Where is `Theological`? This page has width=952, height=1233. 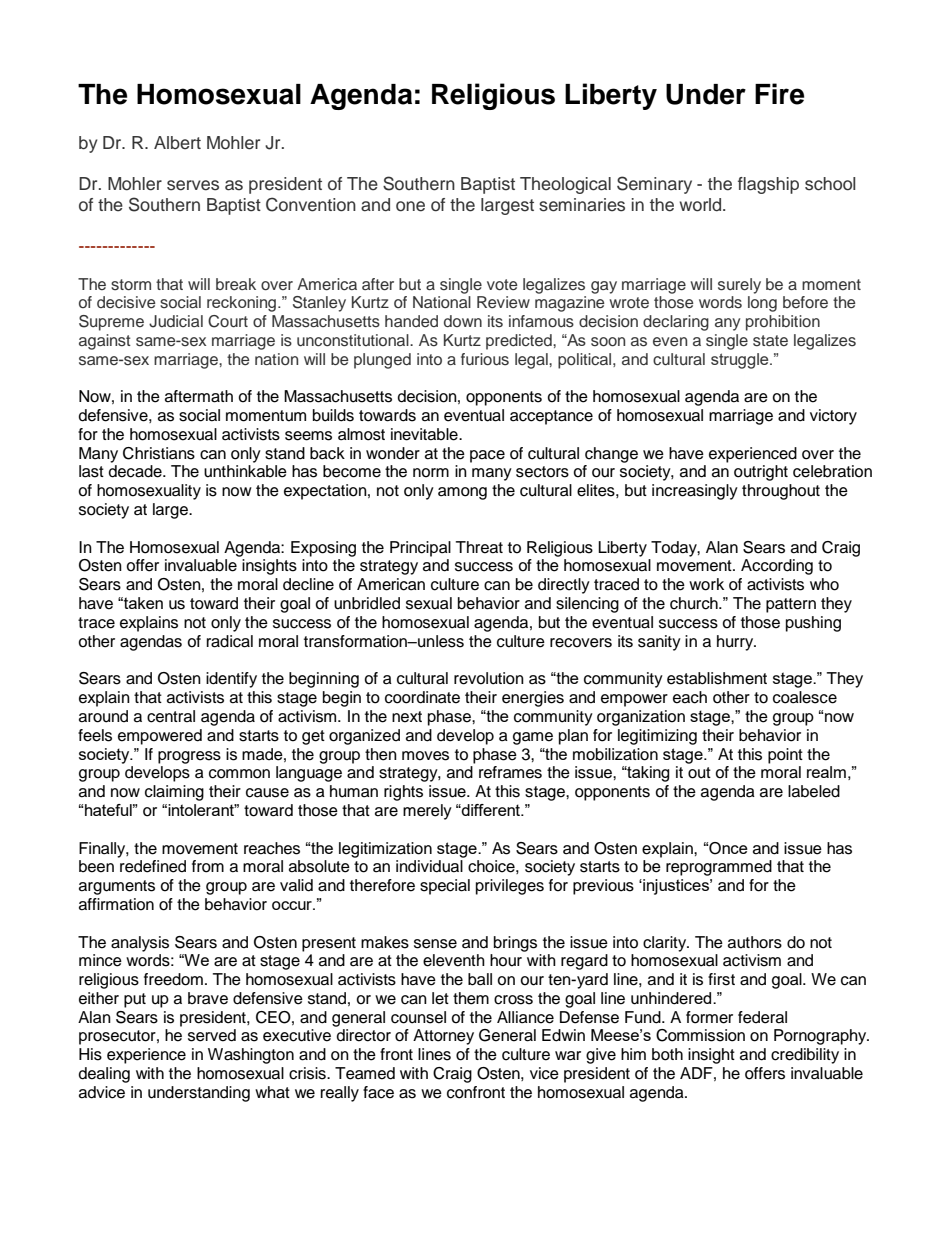
Theological is located at coordinates (565, 185).
